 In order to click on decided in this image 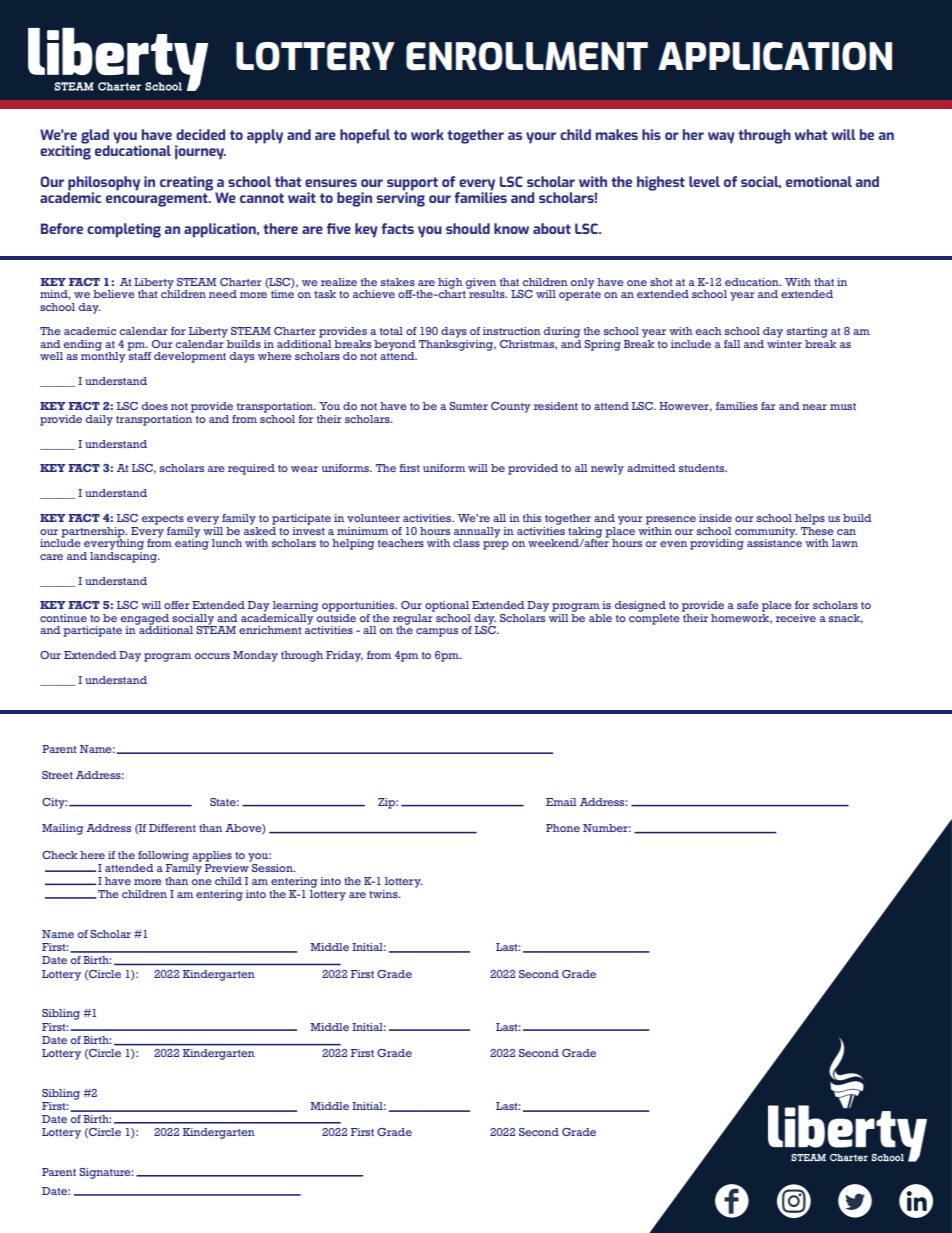, I will do `click(200, 134)`.
